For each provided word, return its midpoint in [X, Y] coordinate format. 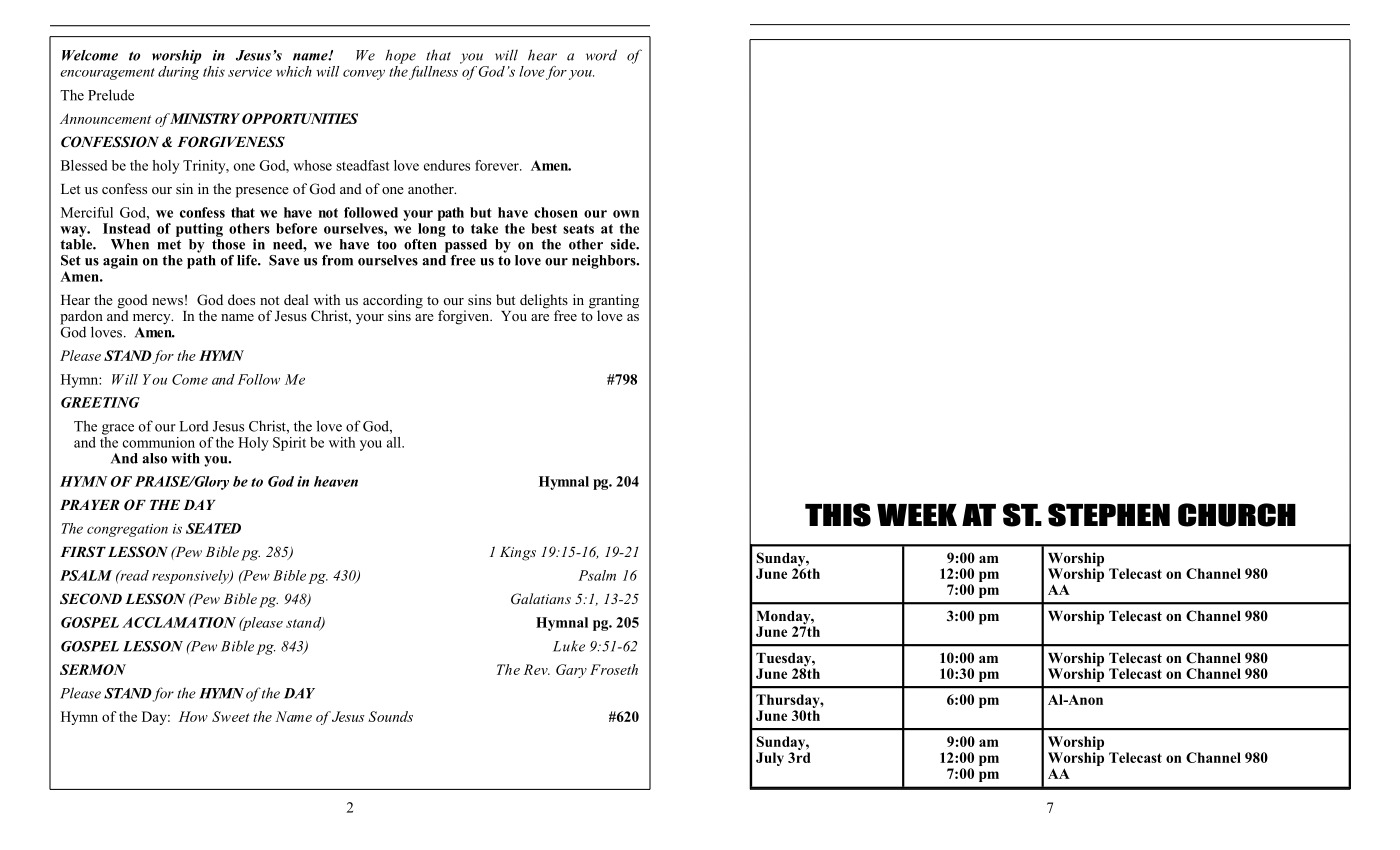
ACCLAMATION [179, 622]
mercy [153, 319]
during [178, 71]
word [601, 55]
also [154, 458]
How [193, 716]
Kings [518, 554]
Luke [569, 646]
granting [614, 302]
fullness [433, 73]
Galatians [541, 599]
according [393, 302]
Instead [126, 228]
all [395, 442]
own [626, 214]
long [432, 230]
